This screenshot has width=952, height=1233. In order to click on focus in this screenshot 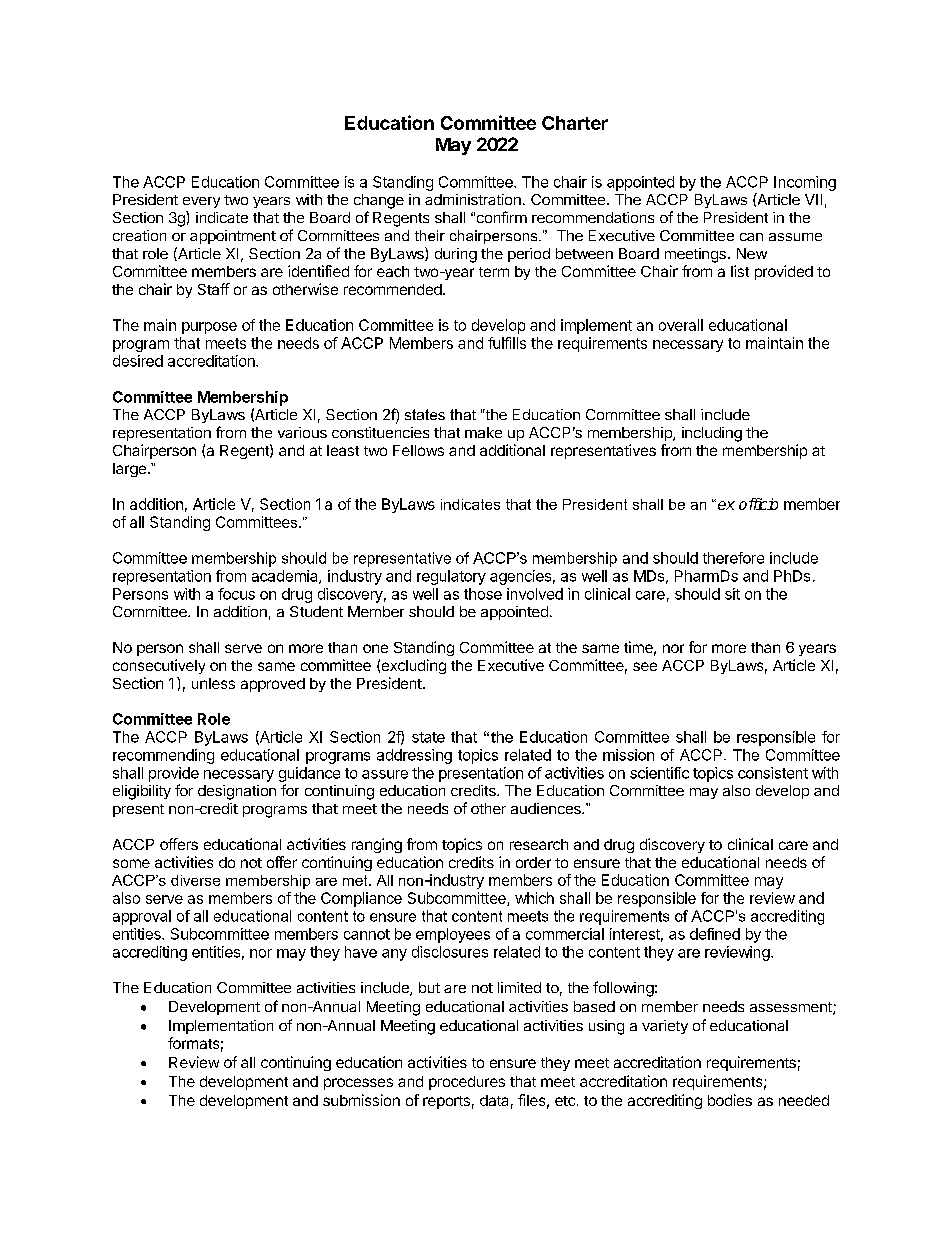, I will do `click(236, 594)`.
